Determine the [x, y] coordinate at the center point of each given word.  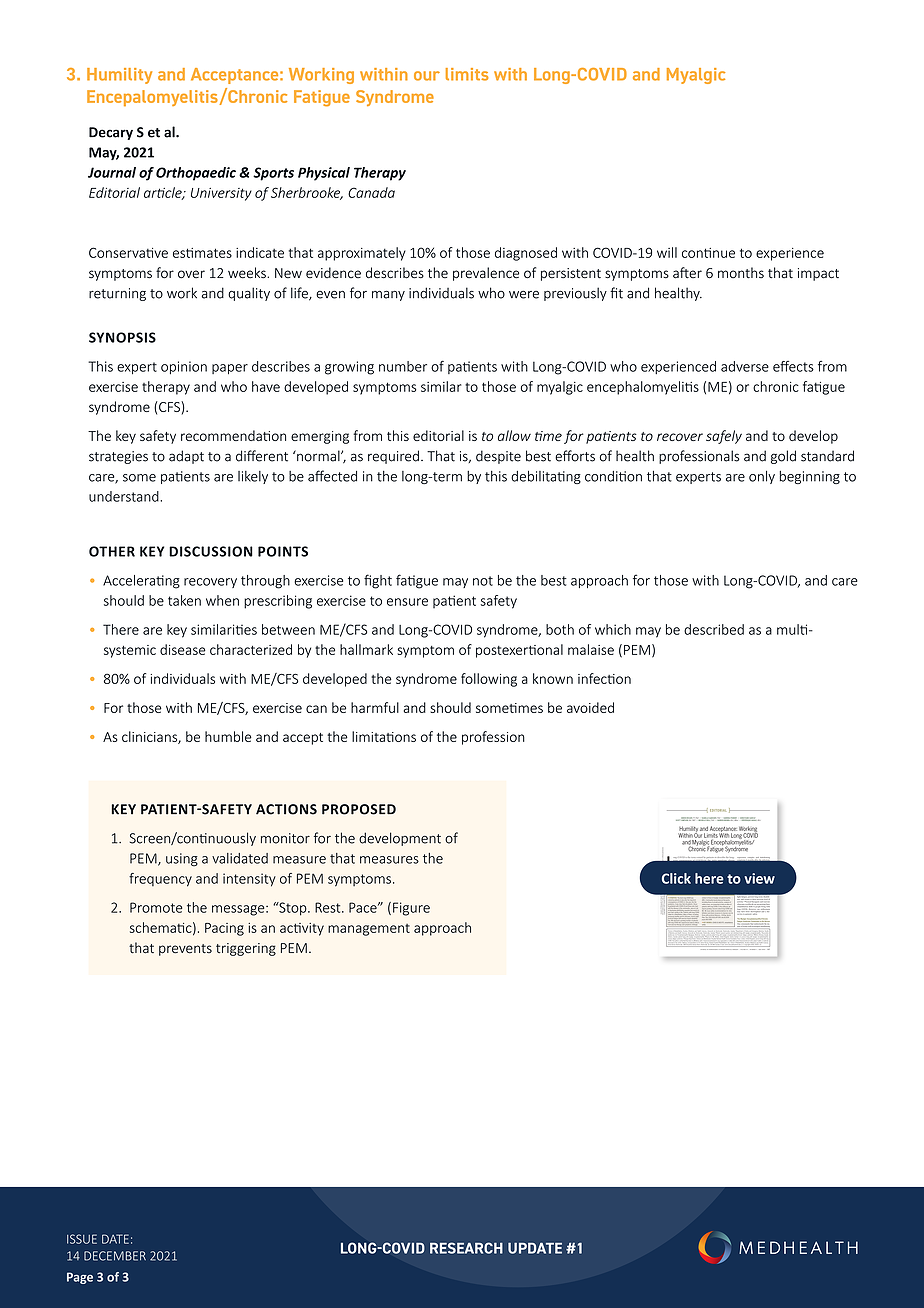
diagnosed [526, 254]
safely [724, 437]
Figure [411, 909]
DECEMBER [115, 1256]
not [483, 581]
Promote [156, 907]
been [748, 912]
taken [184, 600]
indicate [260, 252]
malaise [591, 649]
